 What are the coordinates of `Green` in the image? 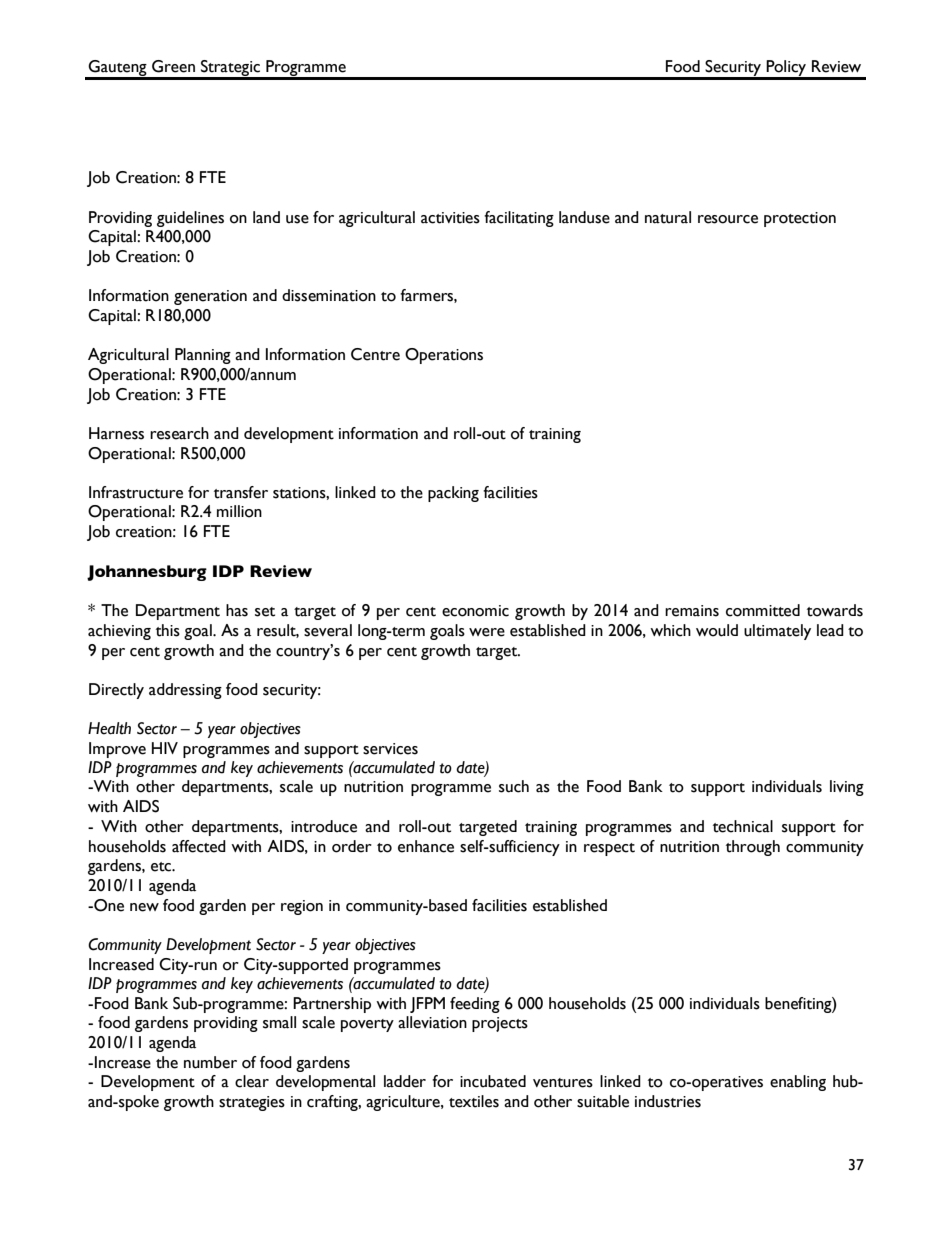 It's located at (173, 66).
